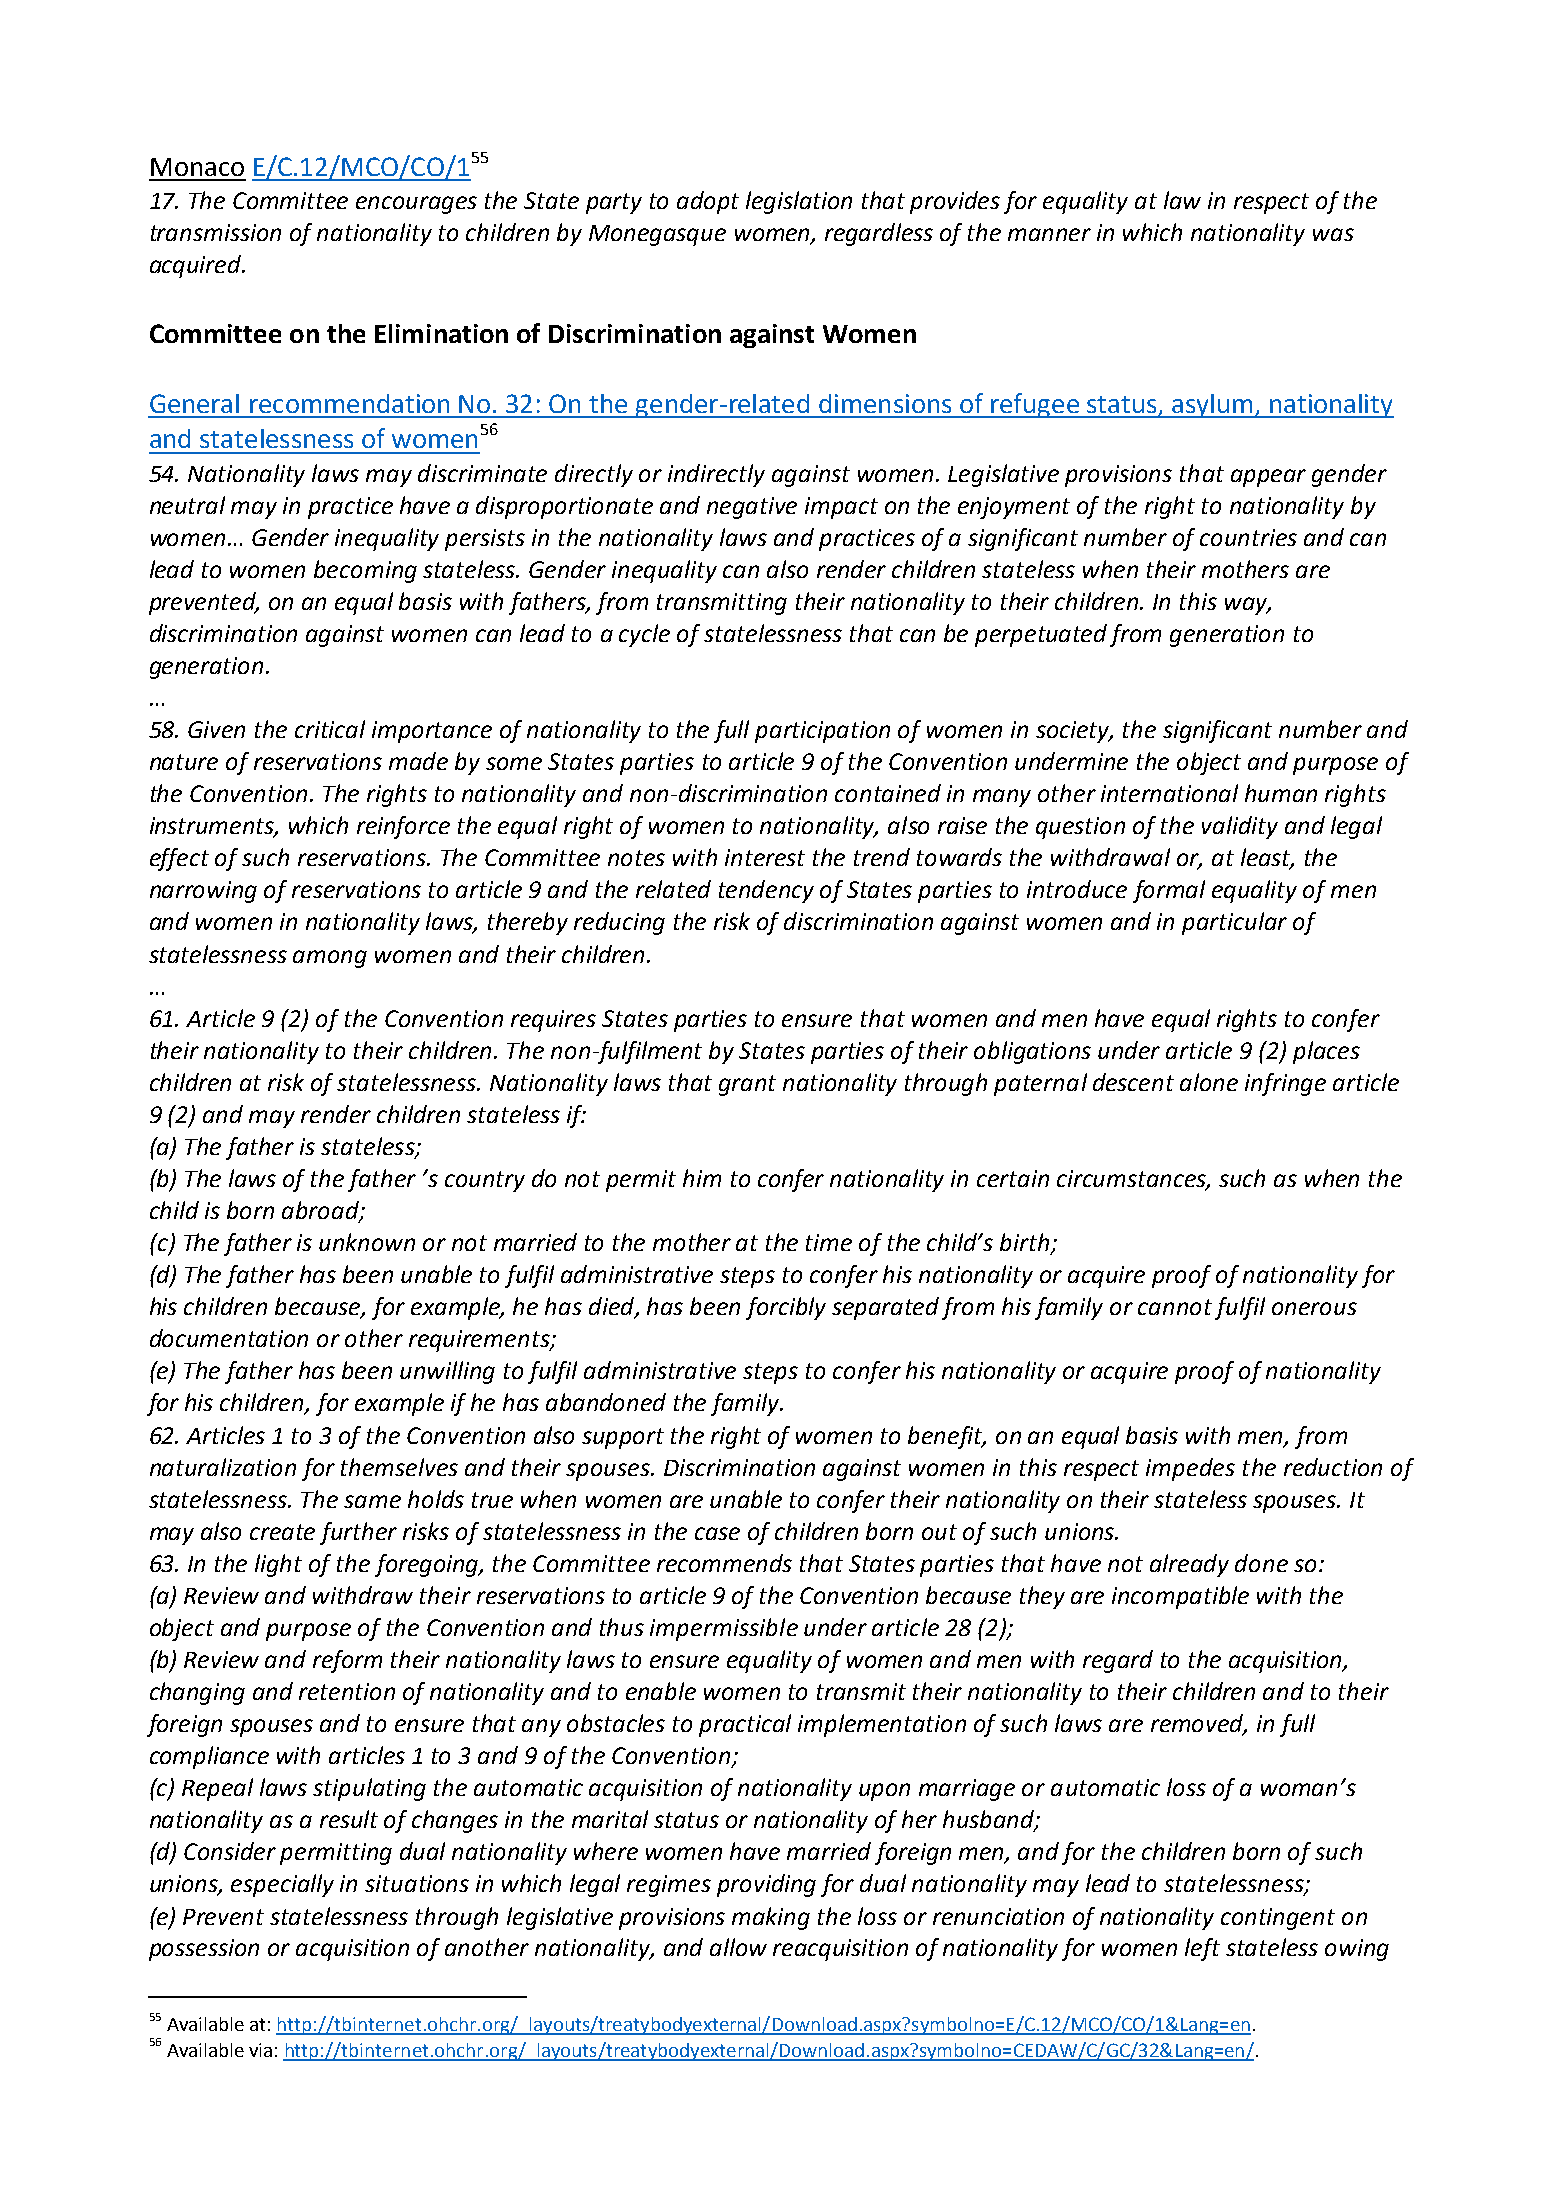 The height and width of the page is (2211, 1563). I want to click on left, so click(1202, 1949).
